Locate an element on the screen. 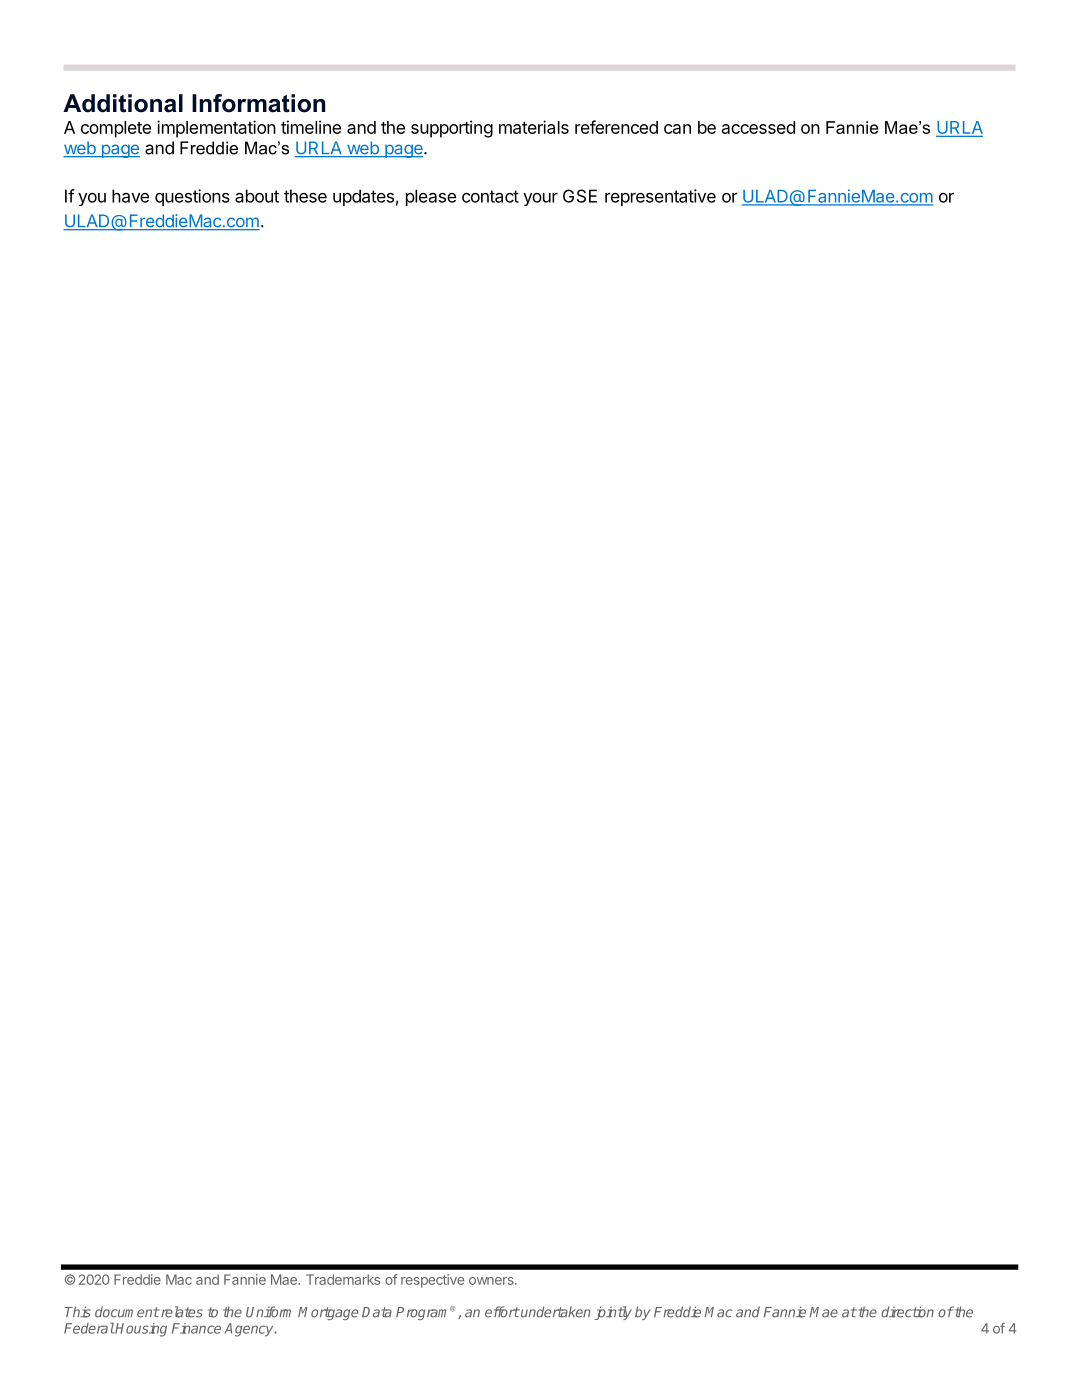 The width and height of the screenshot is (1079, 1397). your is located at coordinates (540, 199).
